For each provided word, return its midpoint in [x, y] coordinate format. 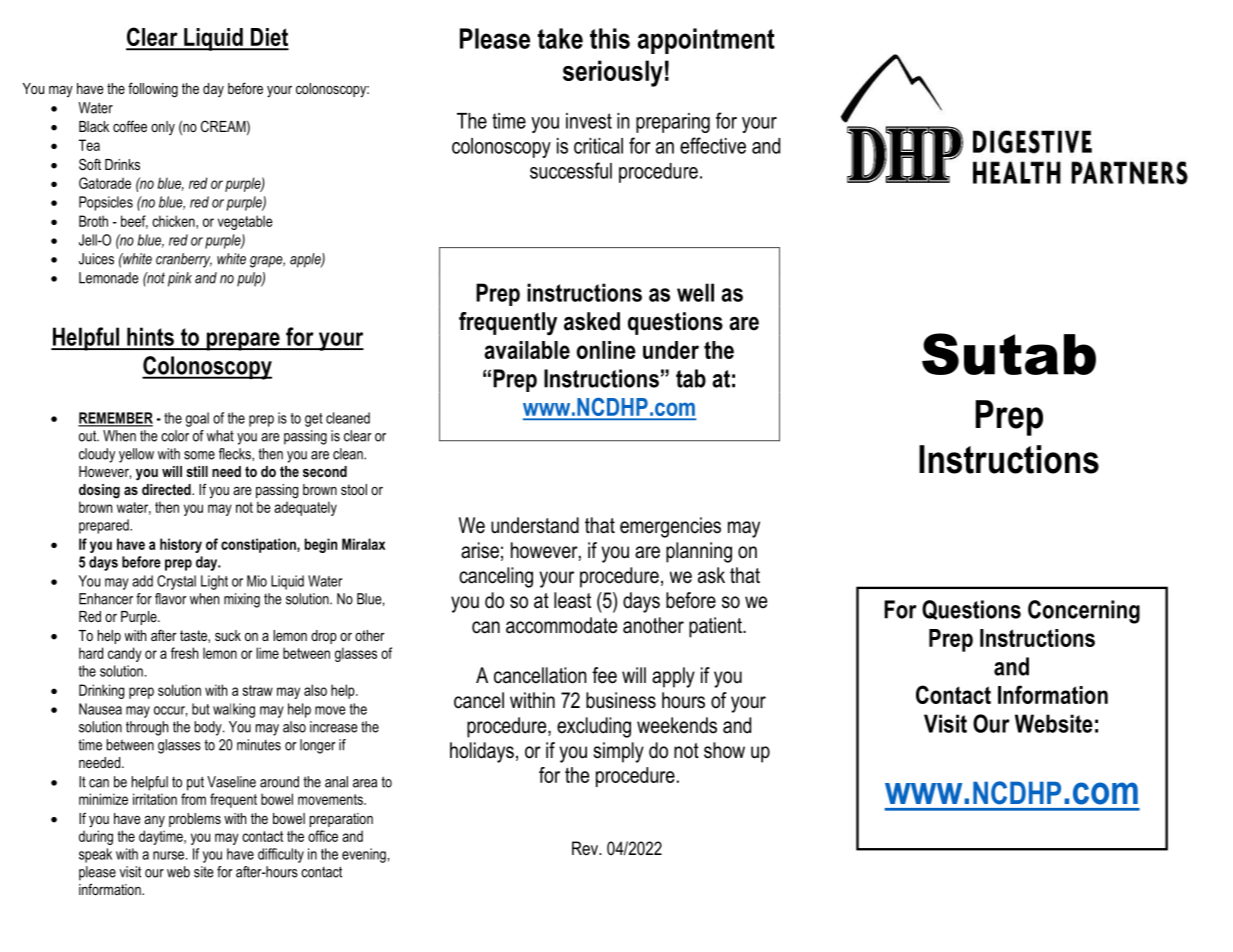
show [724, 750]
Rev [586, 848]
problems [195, 820]
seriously [613, 73]
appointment [706, 41]
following [153, 90]
